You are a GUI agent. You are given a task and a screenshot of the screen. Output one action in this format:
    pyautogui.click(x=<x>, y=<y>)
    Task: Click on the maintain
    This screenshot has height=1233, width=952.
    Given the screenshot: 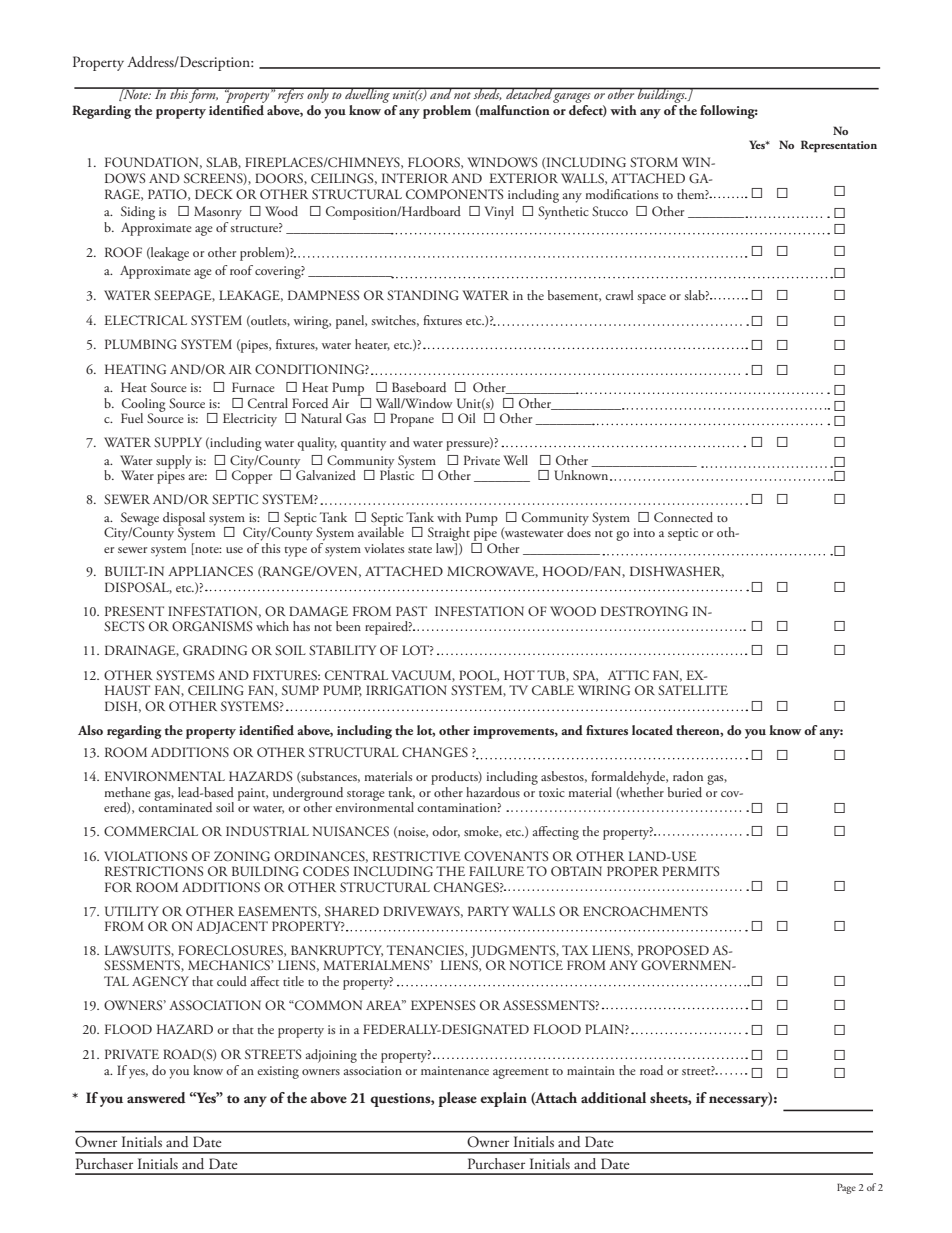 What is the action you would take?
    pyautogui.click(x=591, y=1070)
